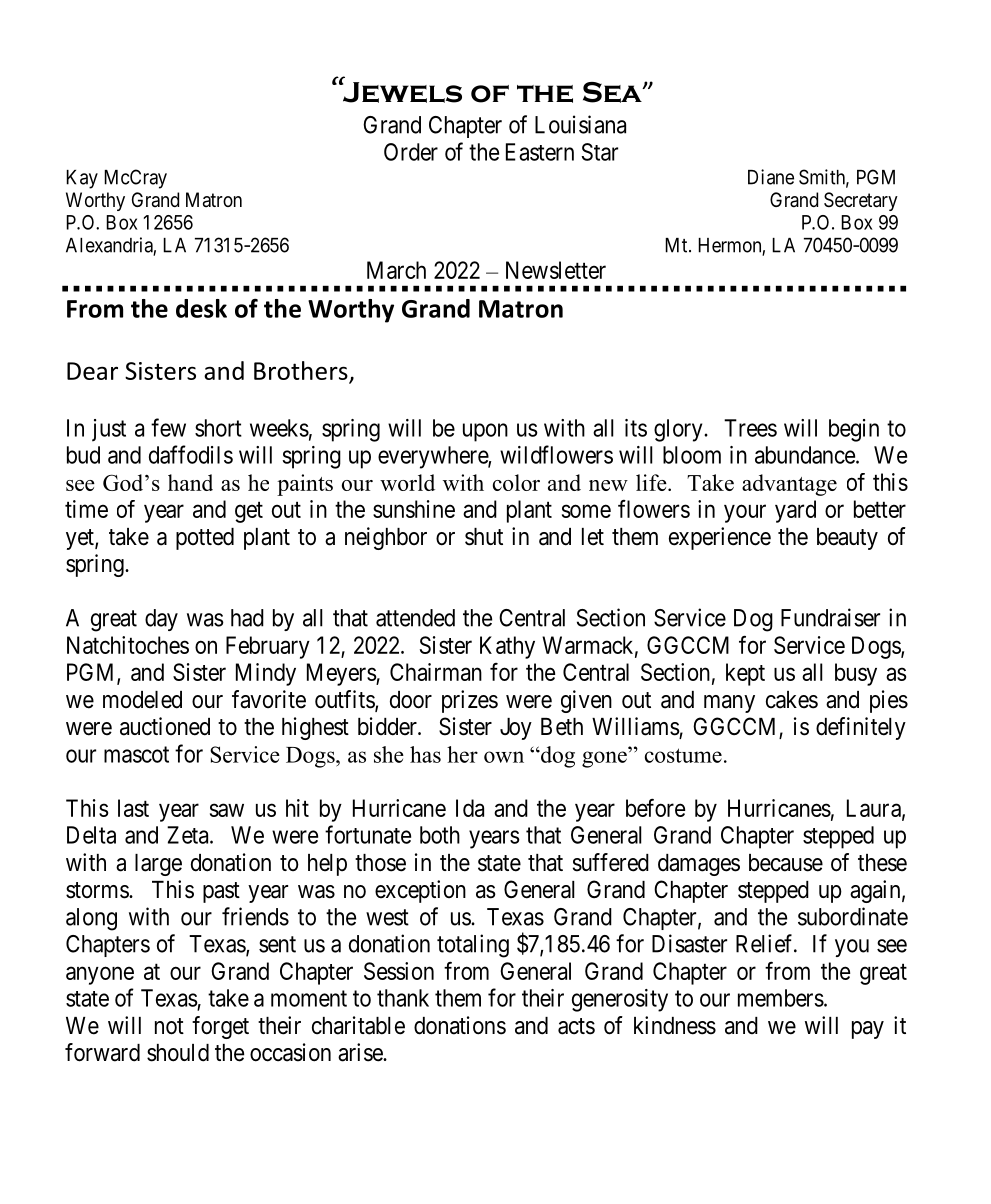 This screenshot has height=1204, width=991. What do you see at coordinates (540, 152) in the screenshot?
I see `Eastern` at bounding box center [540, 152].
